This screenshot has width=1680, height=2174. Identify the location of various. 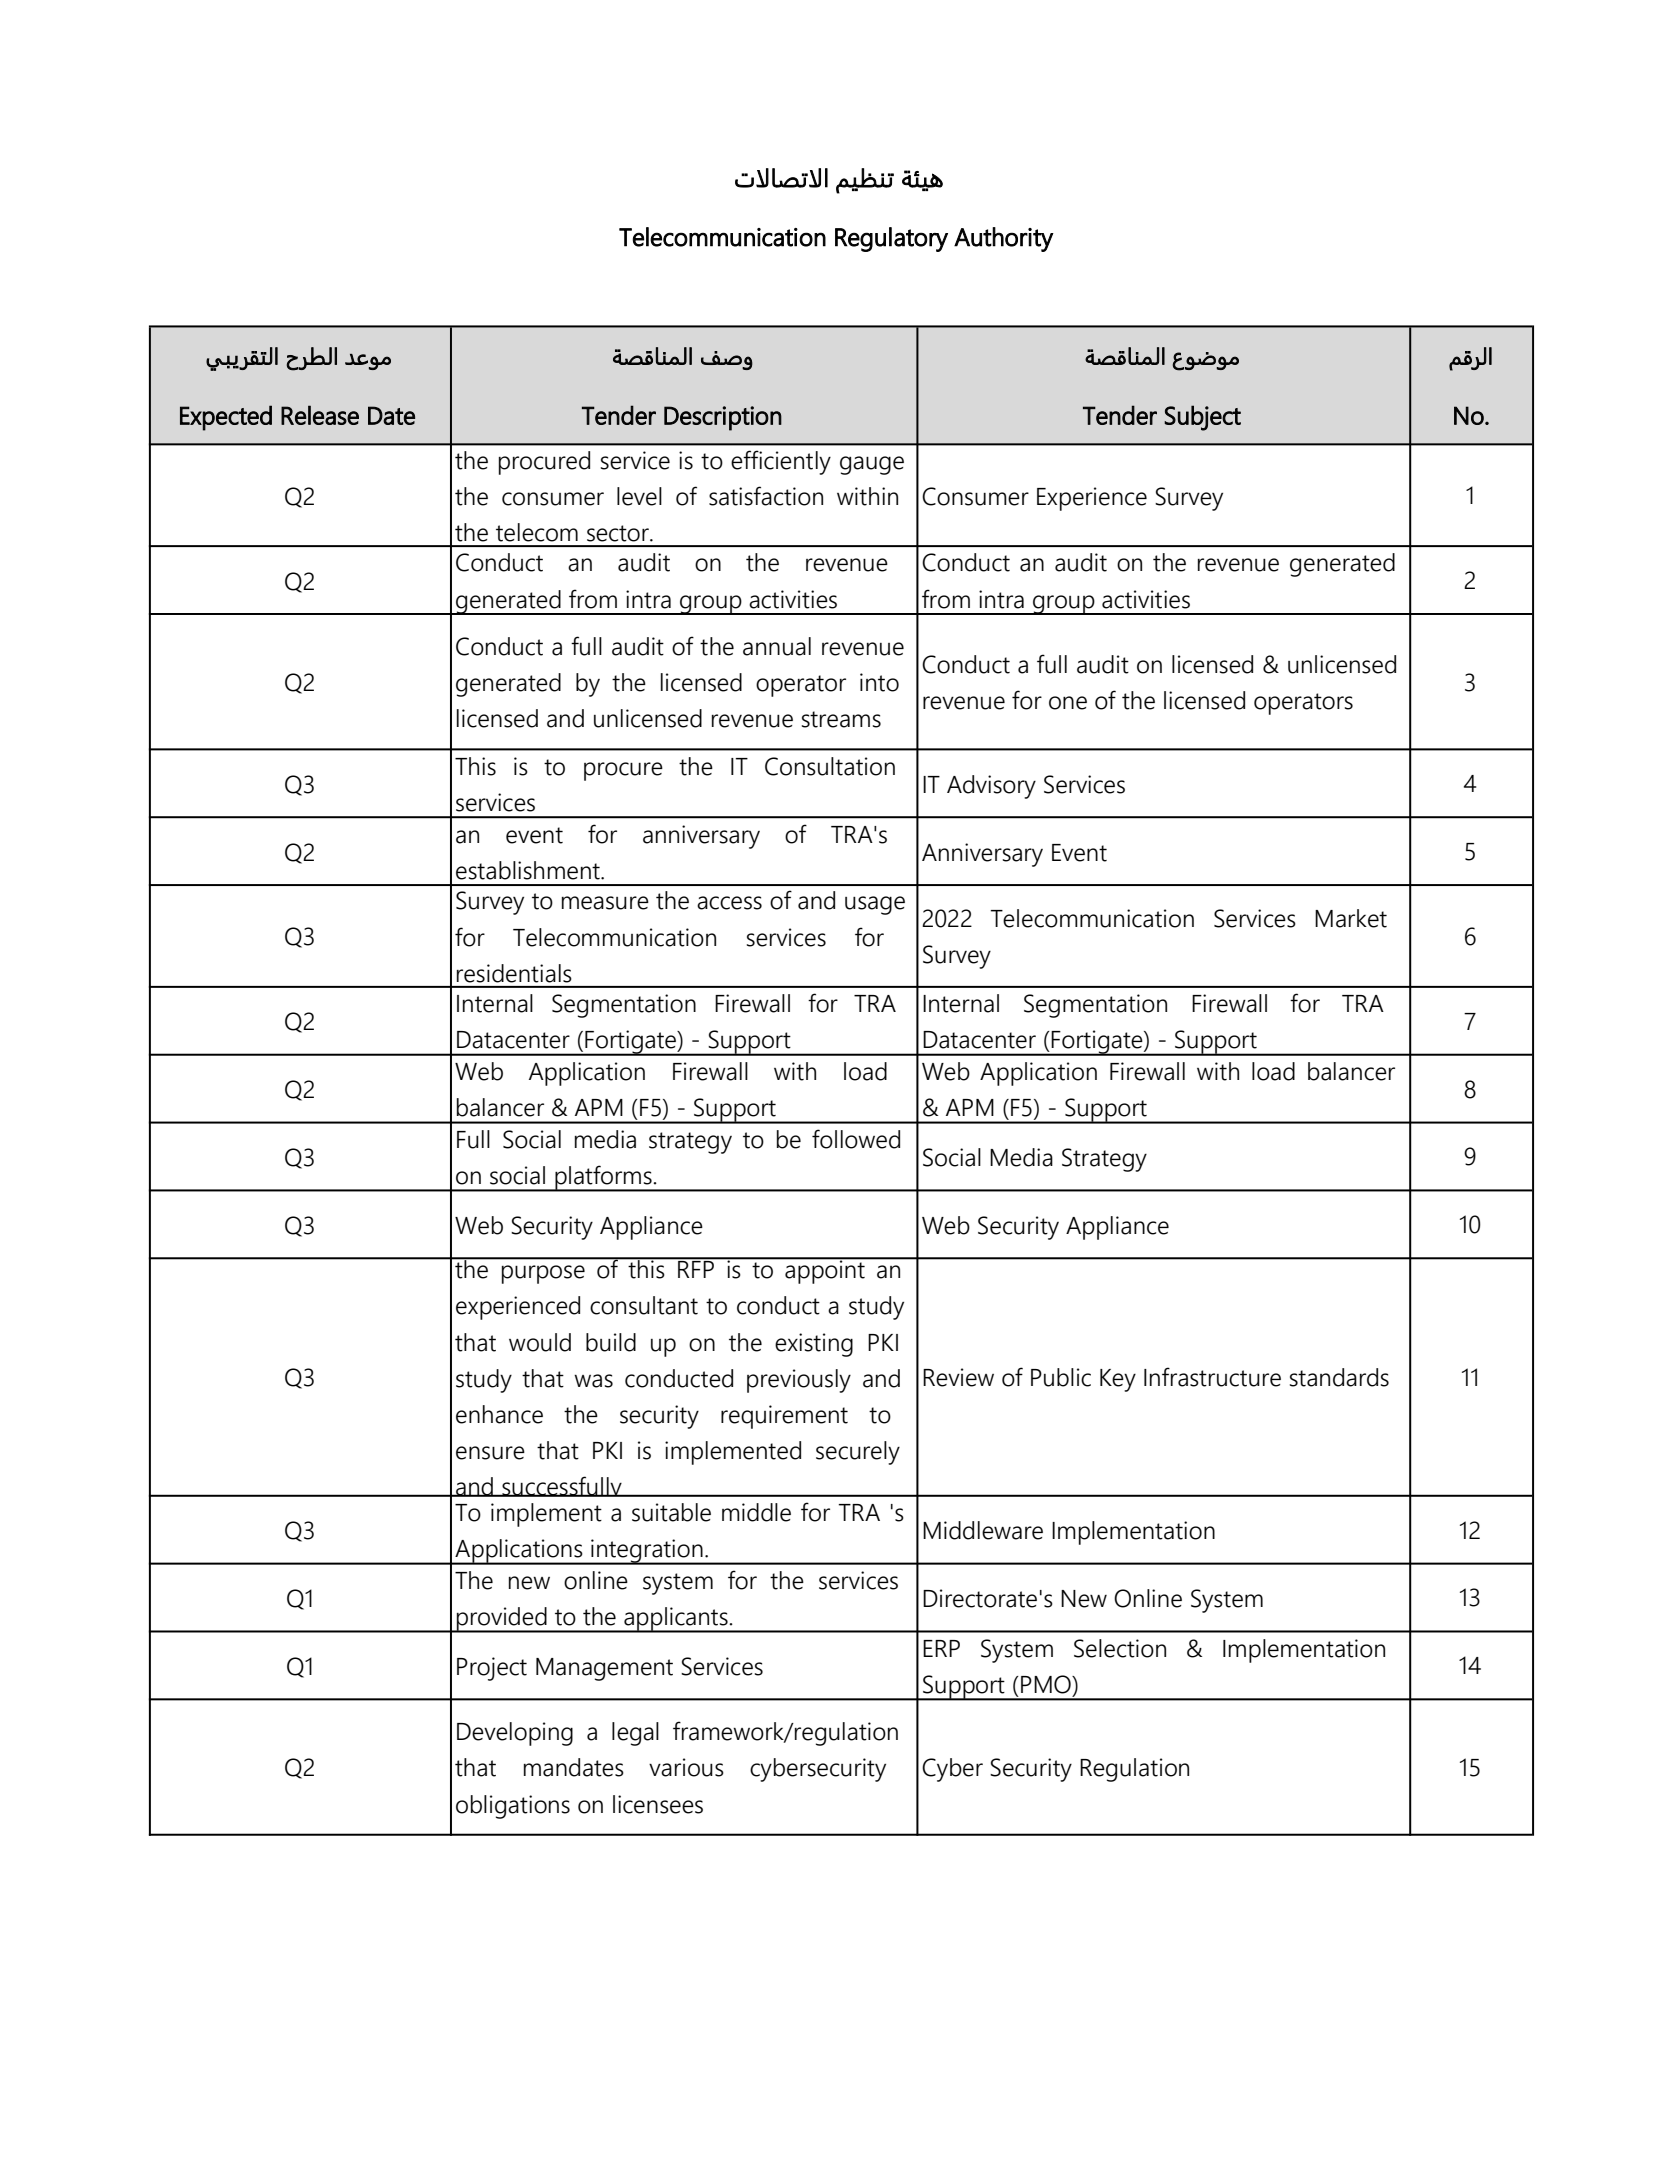
(686, 1767).
